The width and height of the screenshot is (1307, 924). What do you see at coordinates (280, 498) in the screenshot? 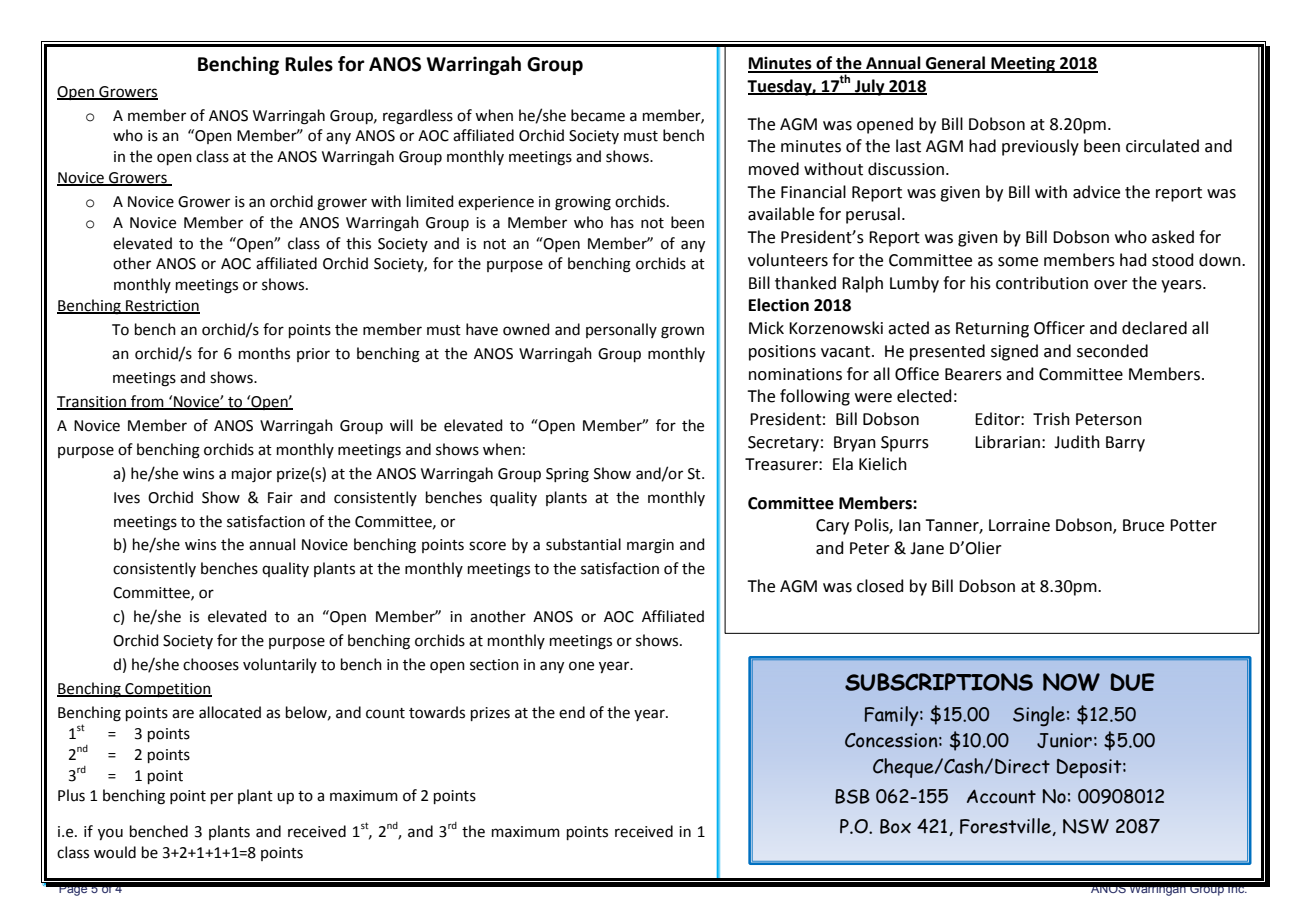
I see `Fair` at bounding box center [280, 498].
